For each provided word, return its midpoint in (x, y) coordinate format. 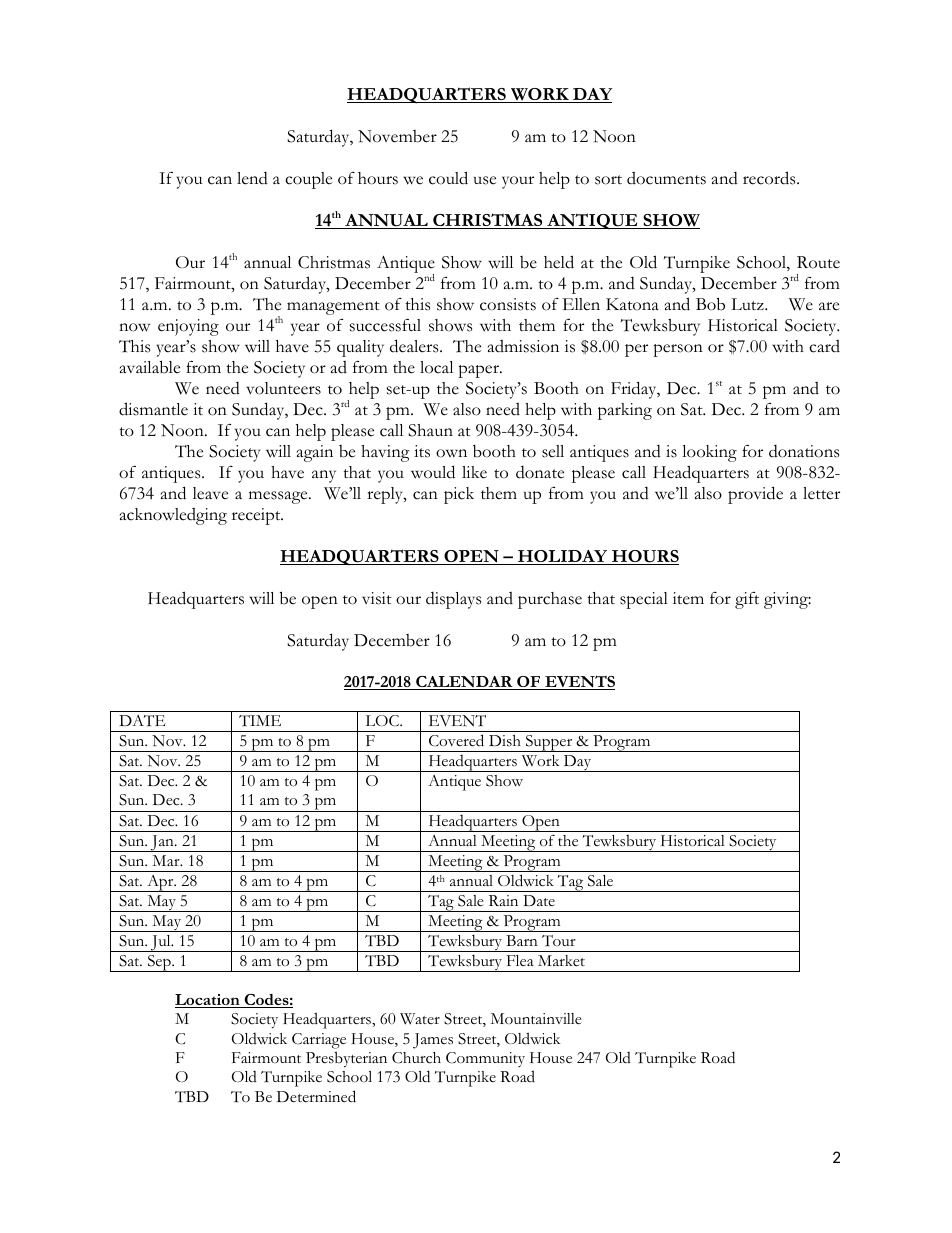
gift (747, 600)
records (770, 178)
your (518, 182)
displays (453, 600)
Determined (316, 1096)
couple (308, 180)
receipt (257, 516)
